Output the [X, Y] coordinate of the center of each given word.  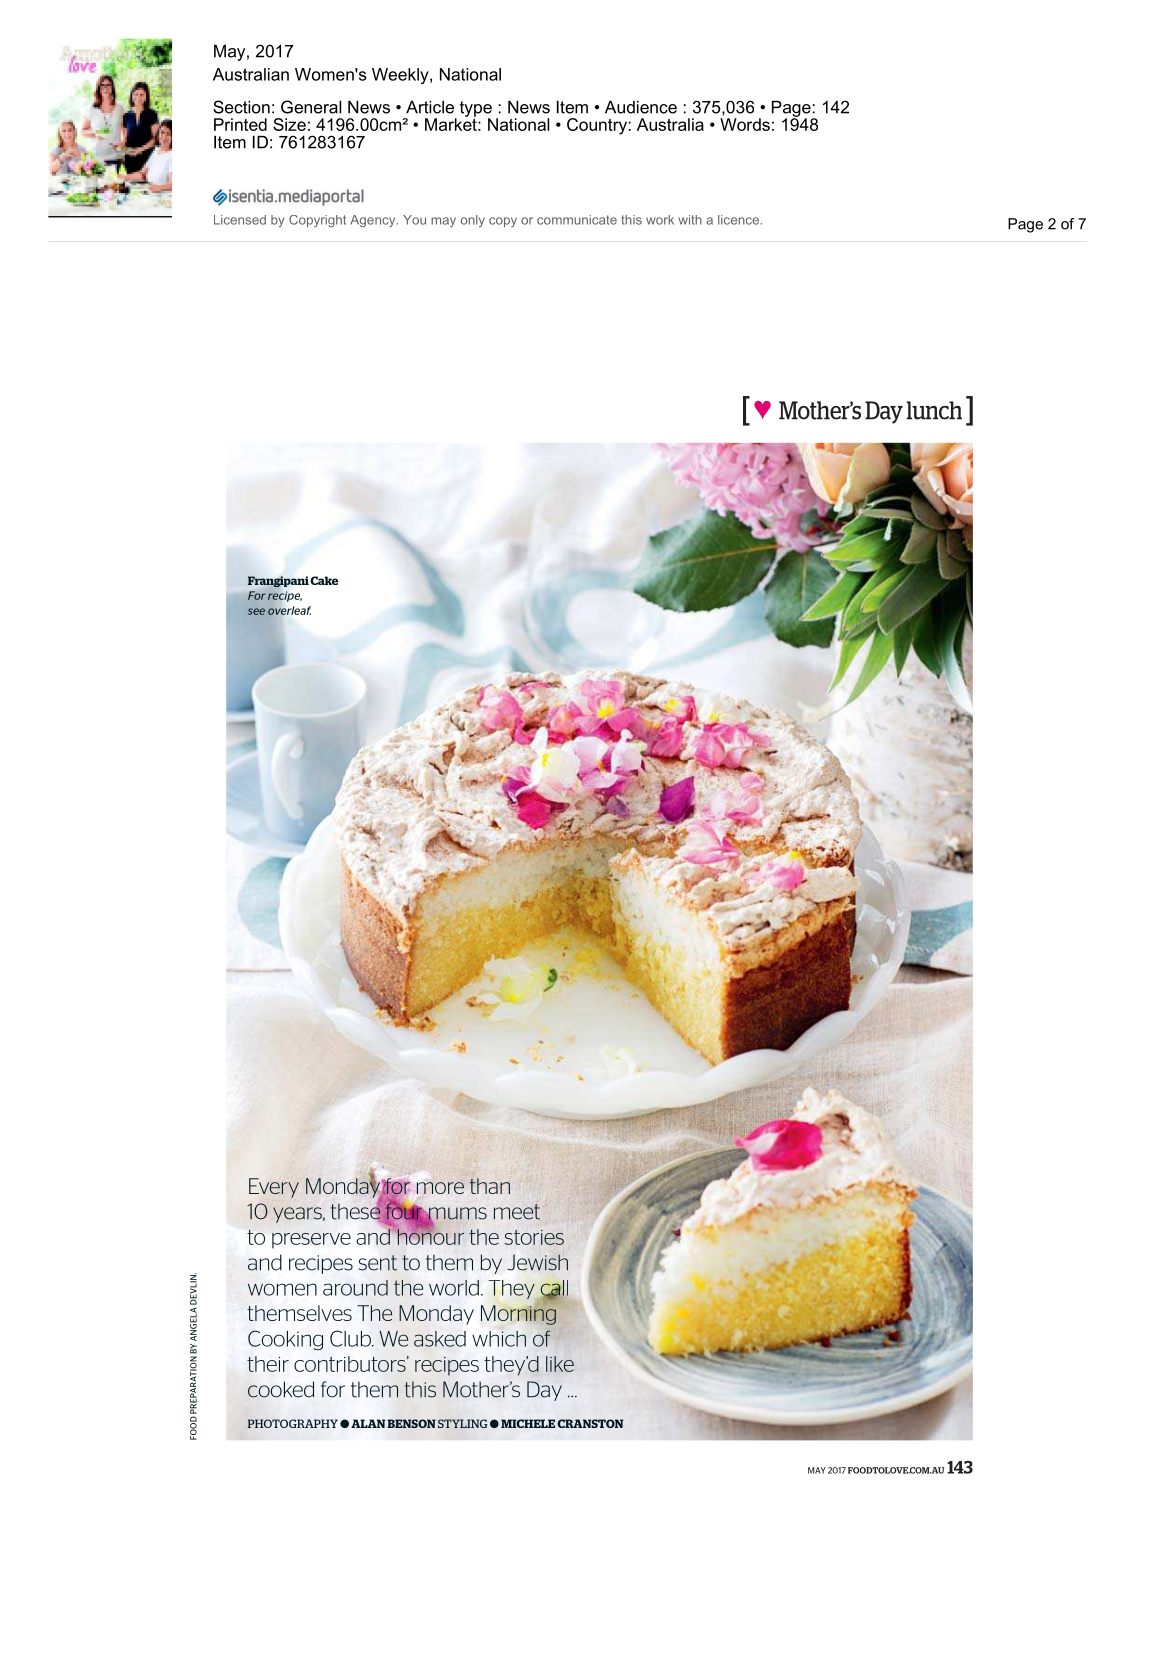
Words [745, 124]
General [311, 107]
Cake [324, 580]
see [256, 611]
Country [597, 126]
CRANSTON [590, 1423]
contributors [351, 1364]
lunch [934, 410]
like [560, 1364]
